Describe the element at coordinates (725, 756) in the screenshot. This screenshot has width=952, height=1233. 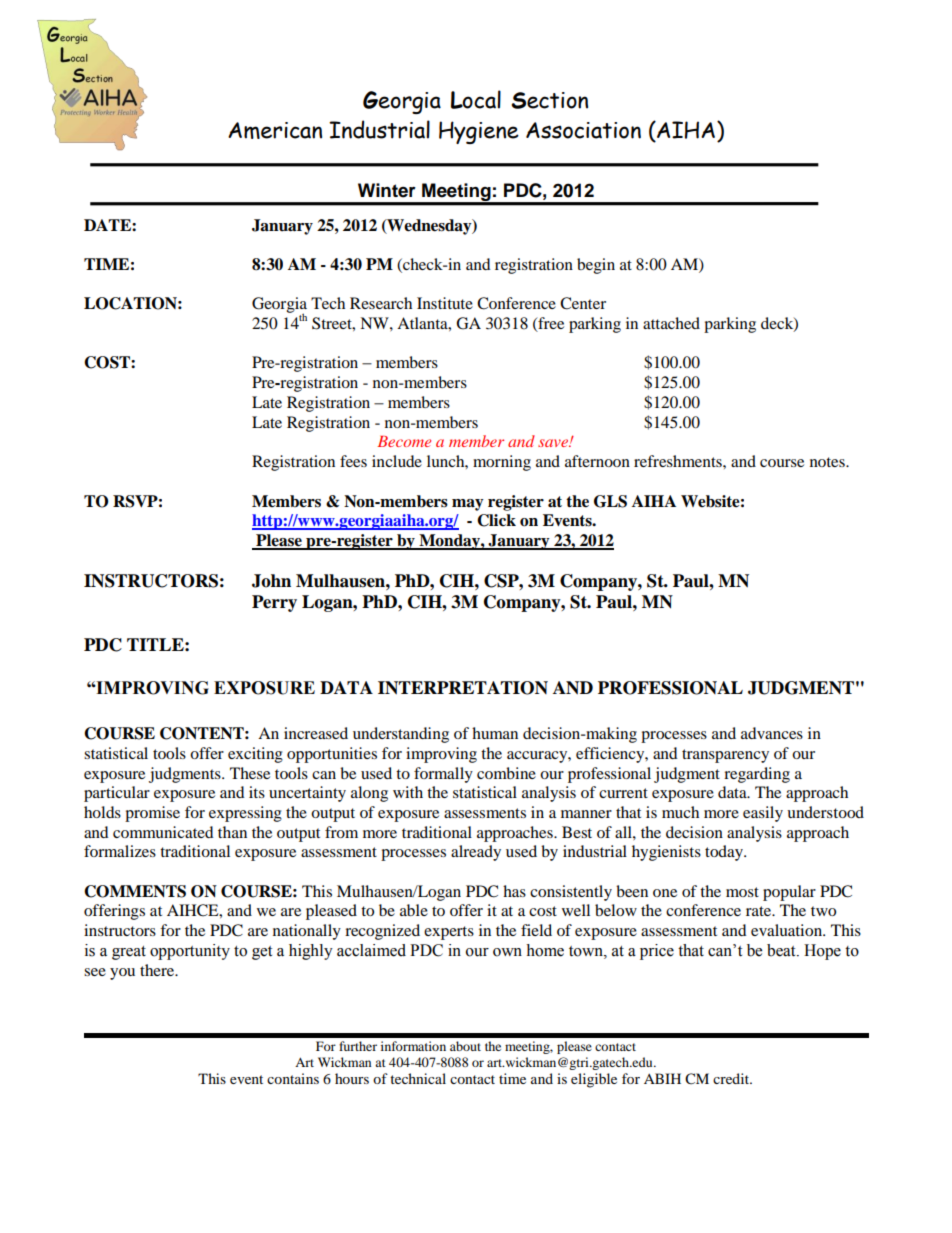
I see `transparency` at that location.
